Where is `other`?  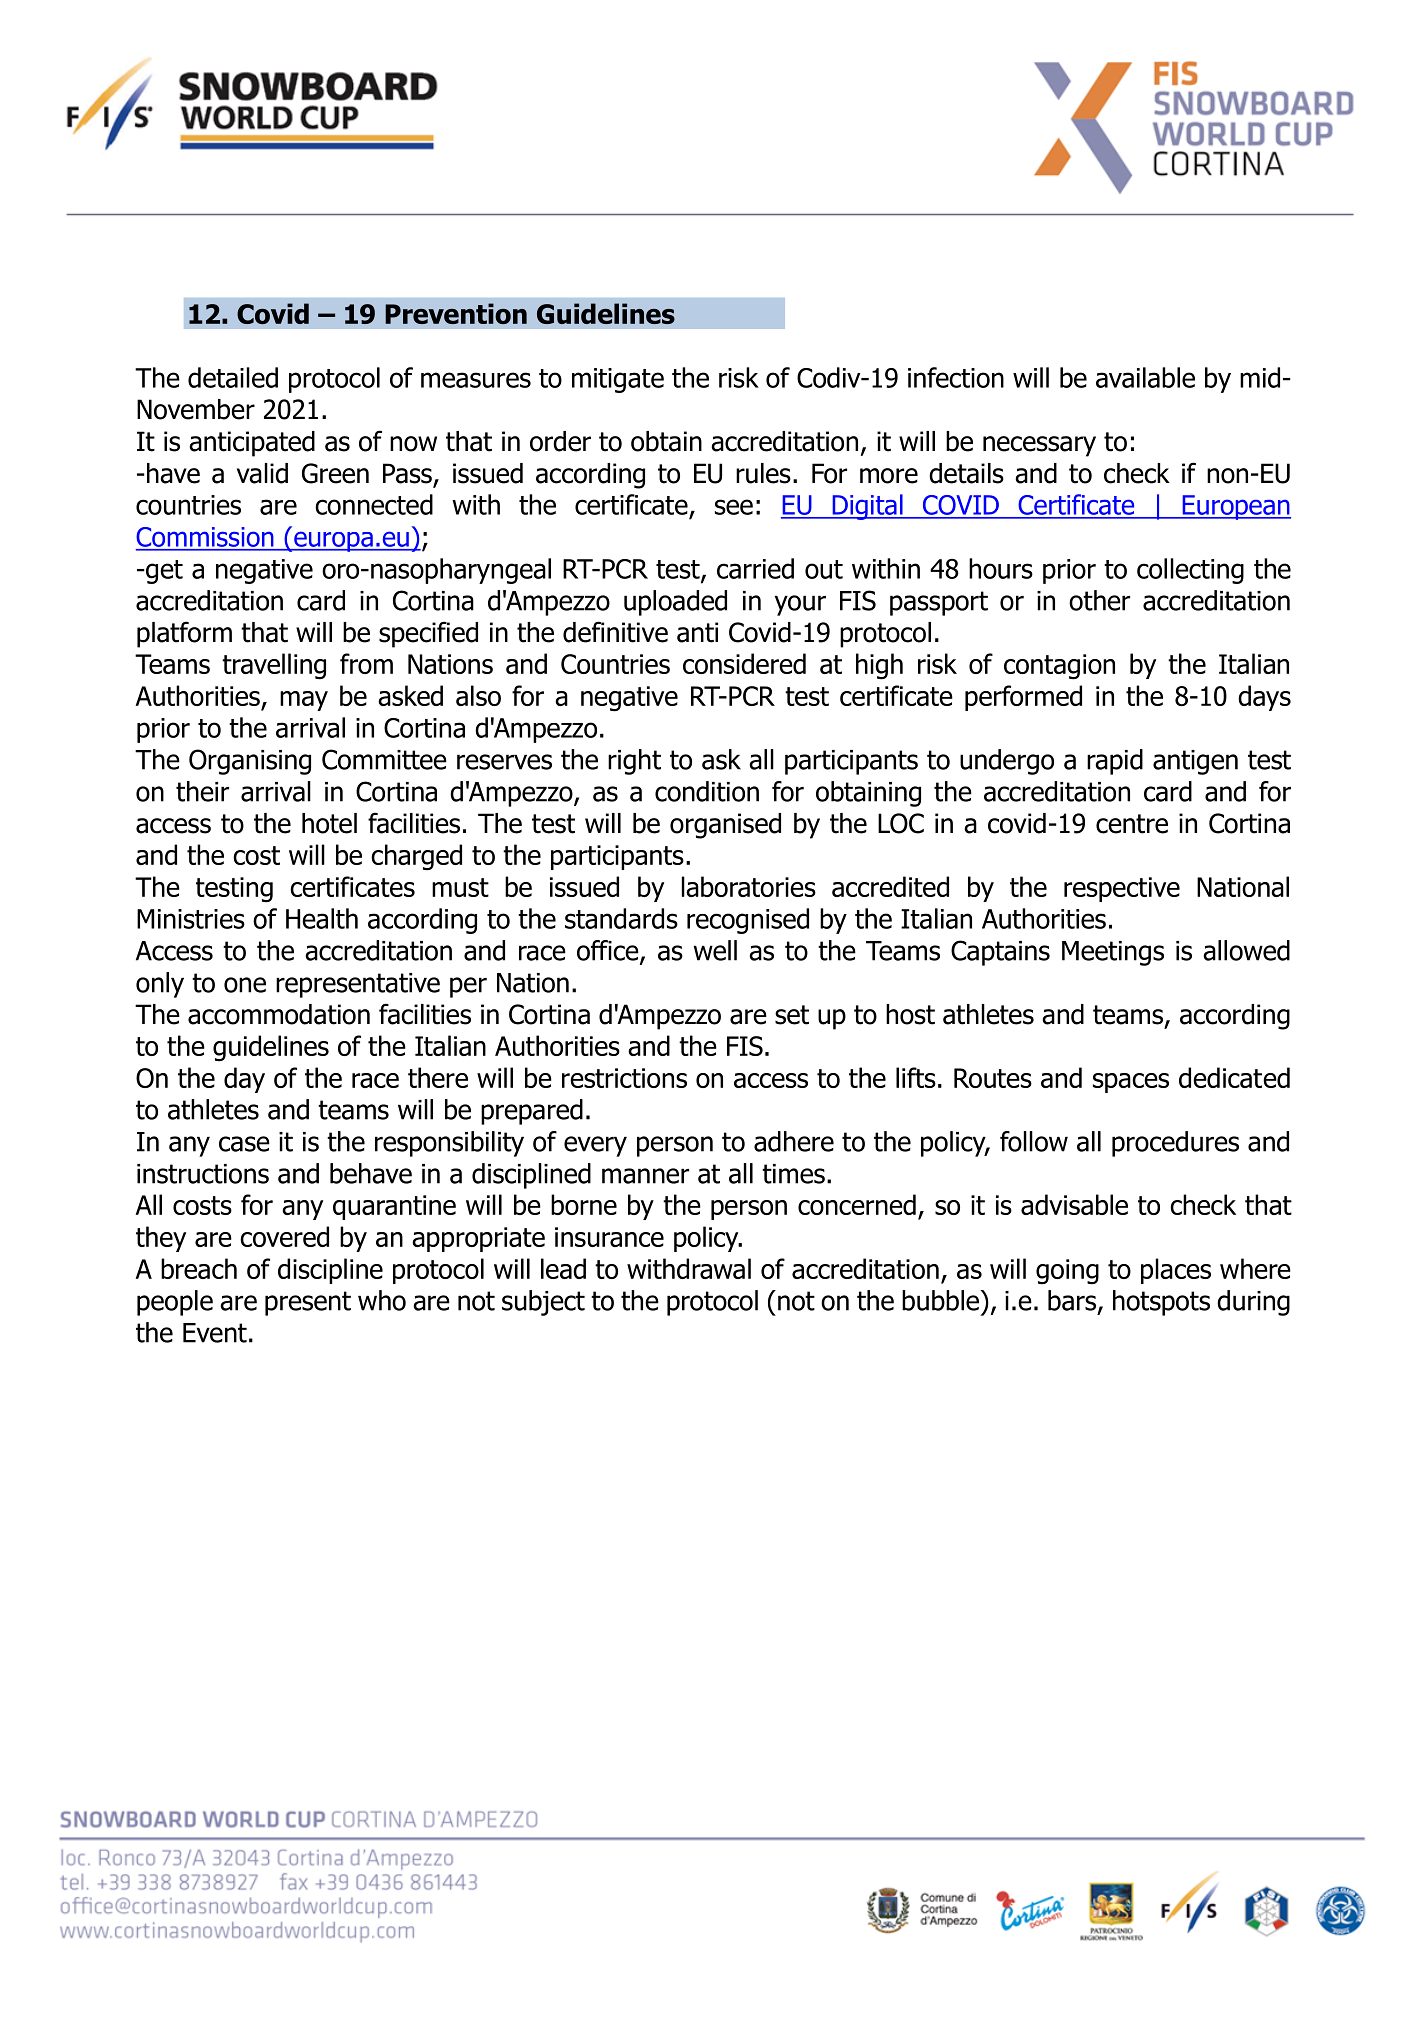
other is located at coordinates (1099, 600).
